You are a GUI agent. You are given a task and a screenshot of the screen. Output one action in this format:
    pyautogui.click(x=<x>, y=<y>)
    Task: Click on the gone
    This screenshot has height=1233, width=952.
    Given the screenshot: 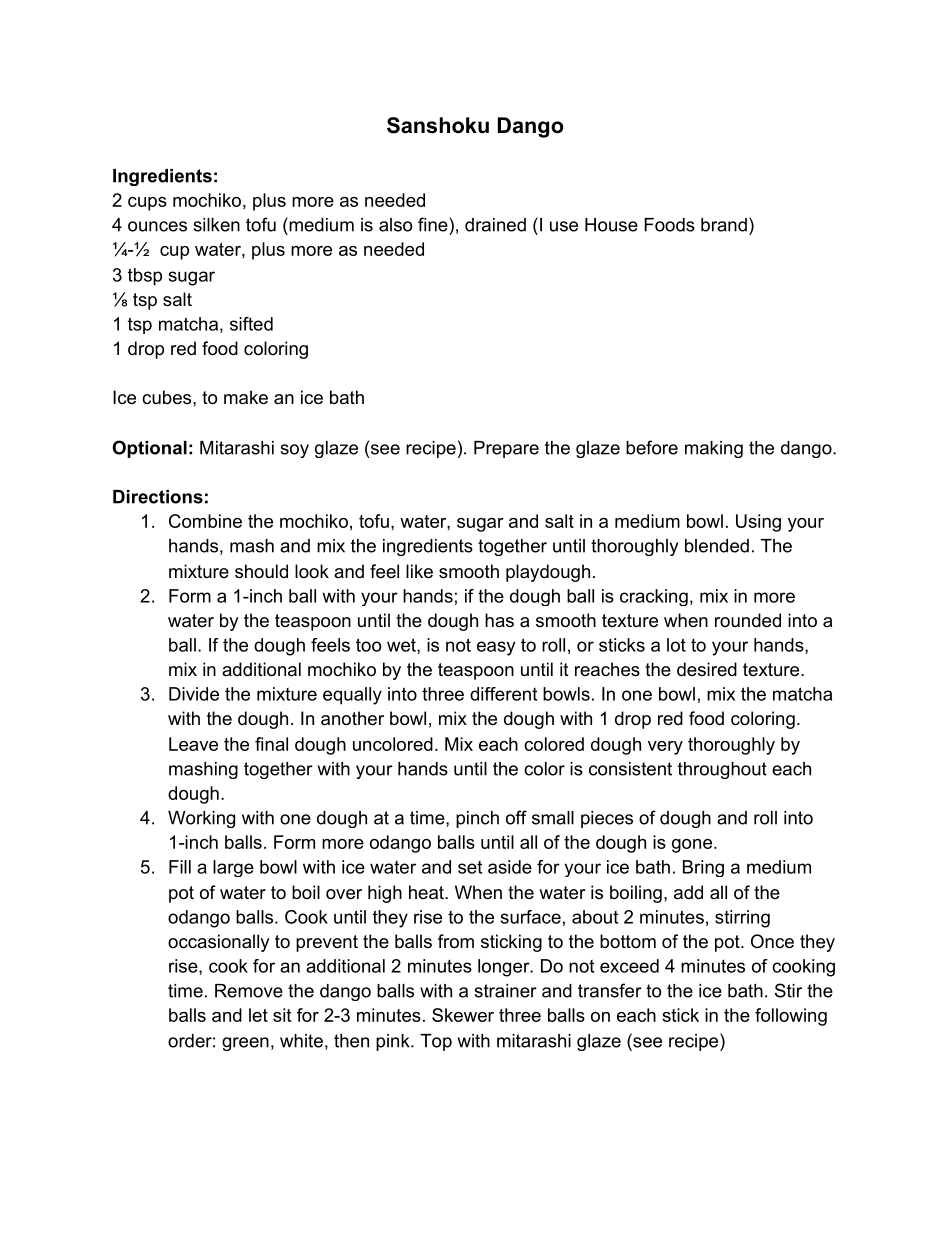 What is the action you would take?
    pyautogui.click(x=692, y=846)
